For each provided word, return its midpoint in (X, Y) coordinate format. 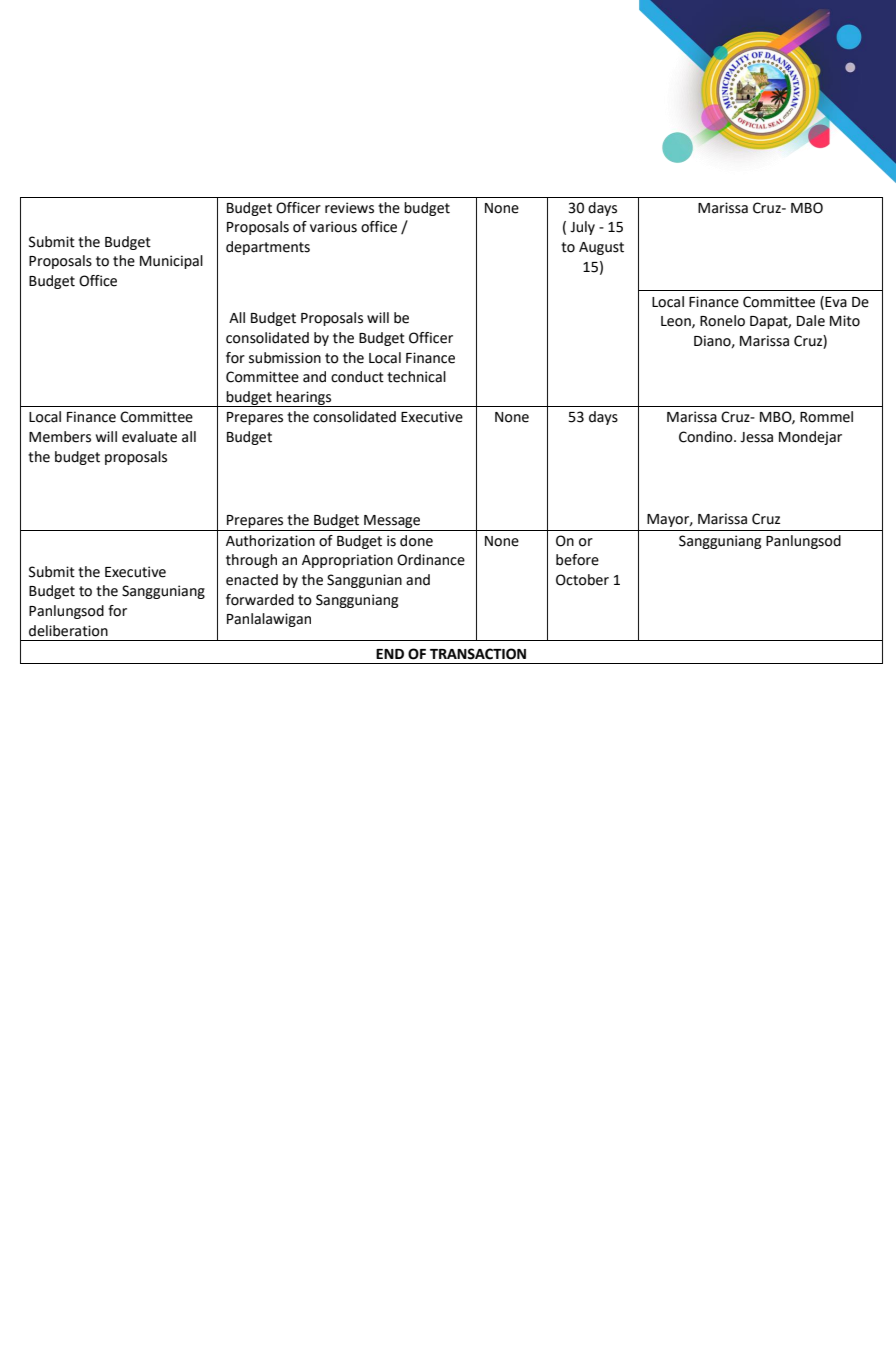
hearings (304, 399)
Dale (811, 321)
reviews (349, 208)
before (577, 560)
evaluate (149, 437)
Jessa (756, 437)
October (582, 580)
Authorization (270, 541)
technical (416, 377)
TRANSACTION (478, 654)
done (416, 541)
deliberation (68, 631)
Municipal (171, 262)
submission (285, 358)
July (582, 228)
